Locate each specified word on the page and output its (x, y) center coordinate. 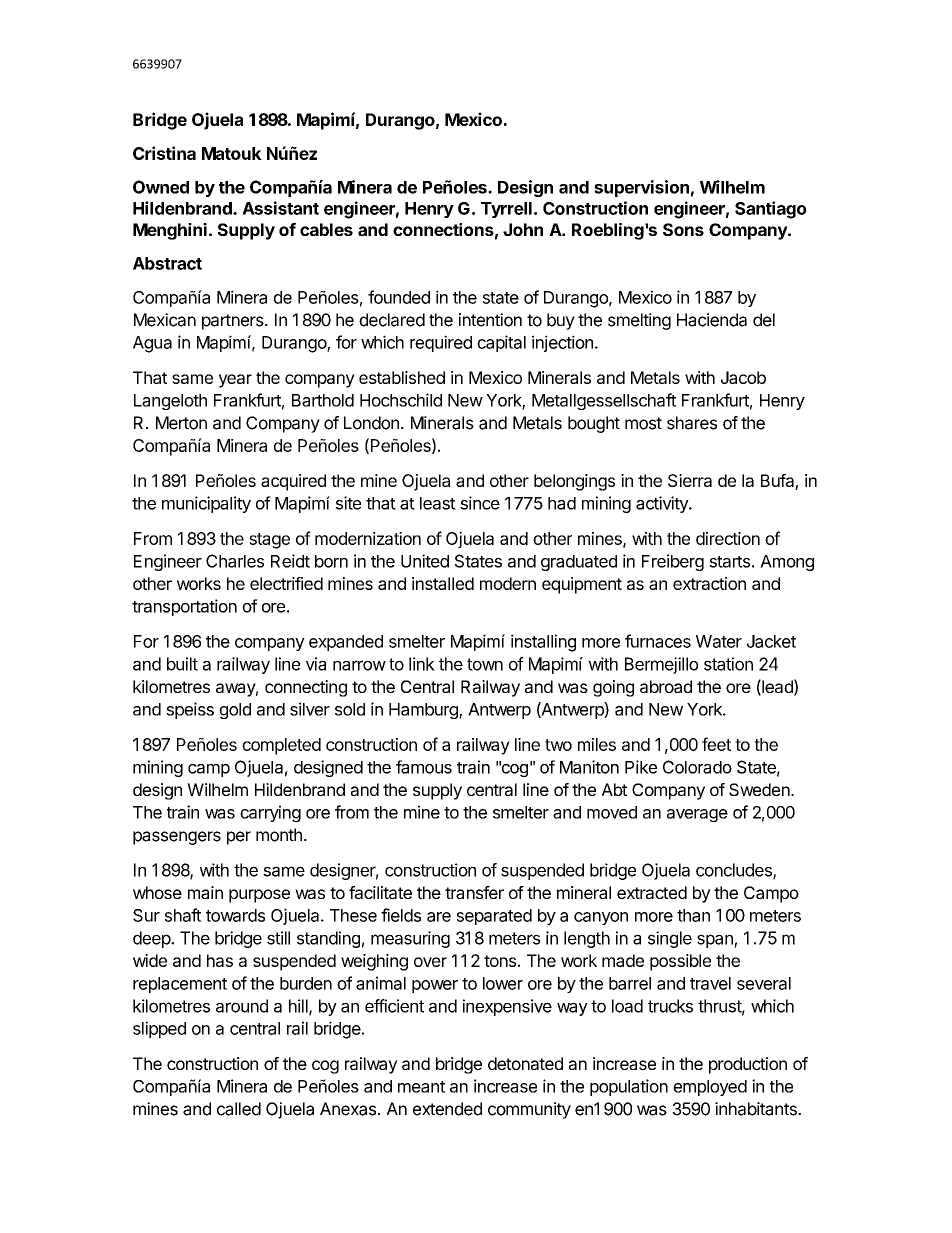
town (485, 664)
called (239, 1109)
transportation (184, 607)
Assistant (280, 208)
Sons (683, 229)
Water (719, 641)
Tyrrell (506, 210)
